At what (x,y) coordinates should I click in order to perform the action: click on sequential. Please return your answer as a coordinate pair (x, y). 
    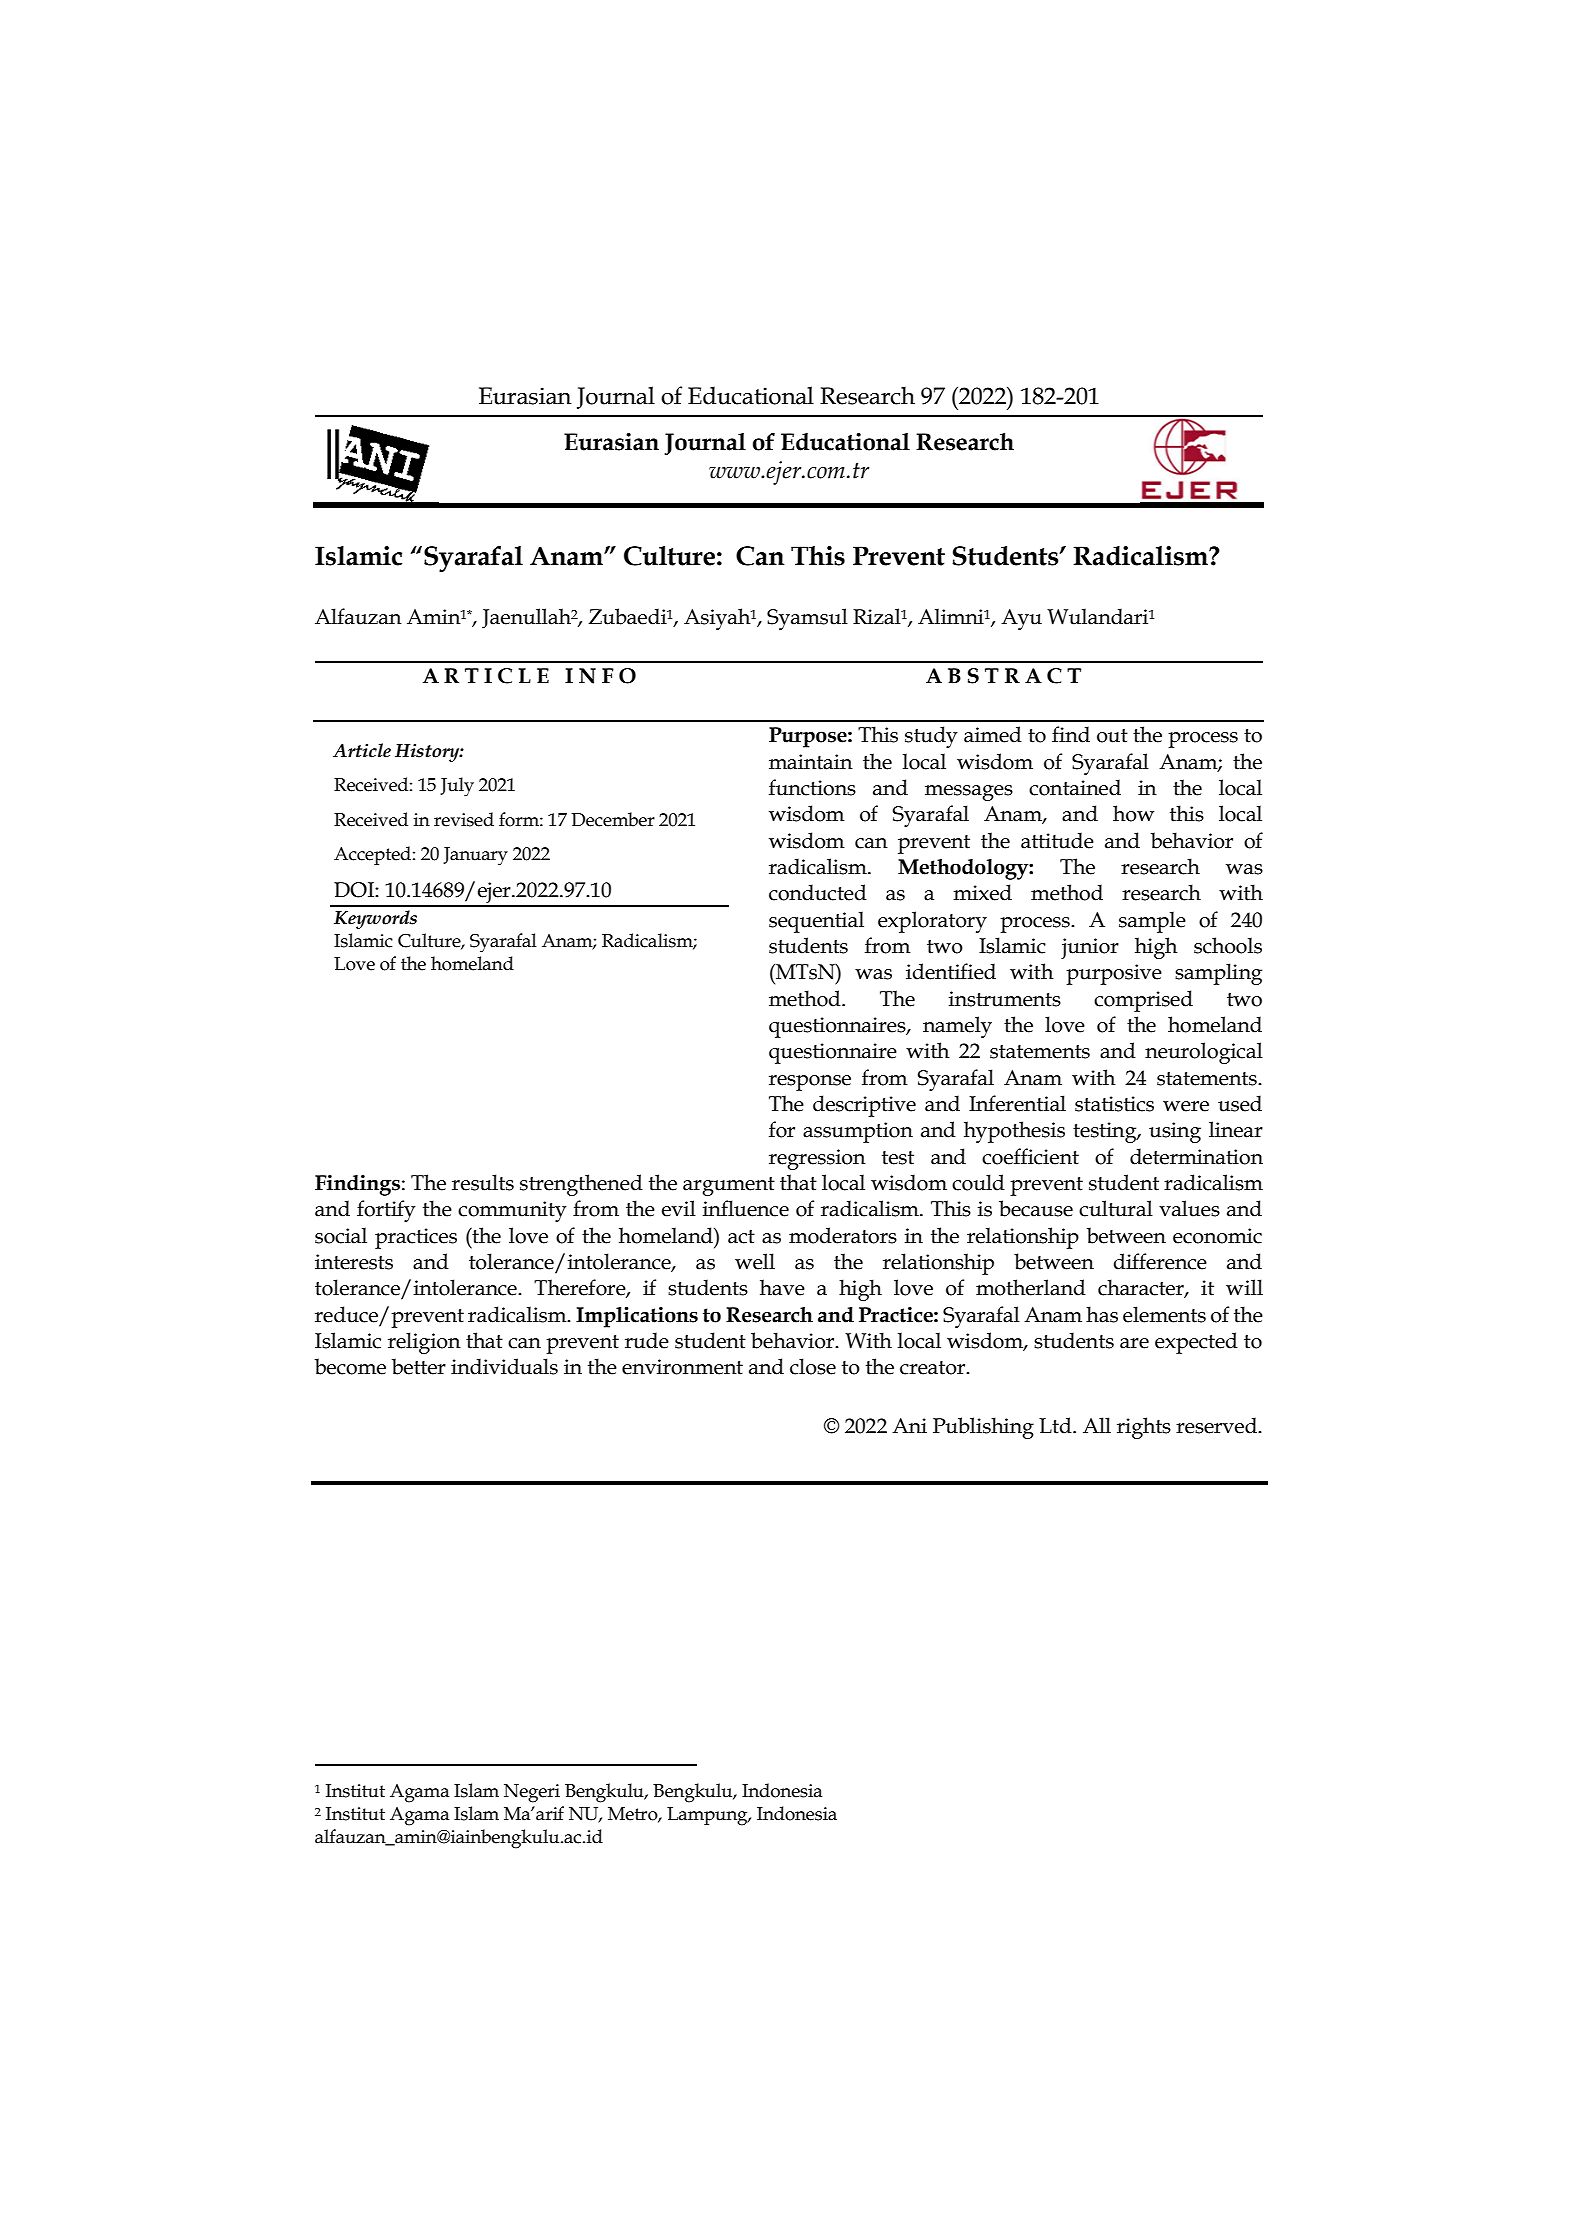
    Looking at the image, I should click on (816, 922).
